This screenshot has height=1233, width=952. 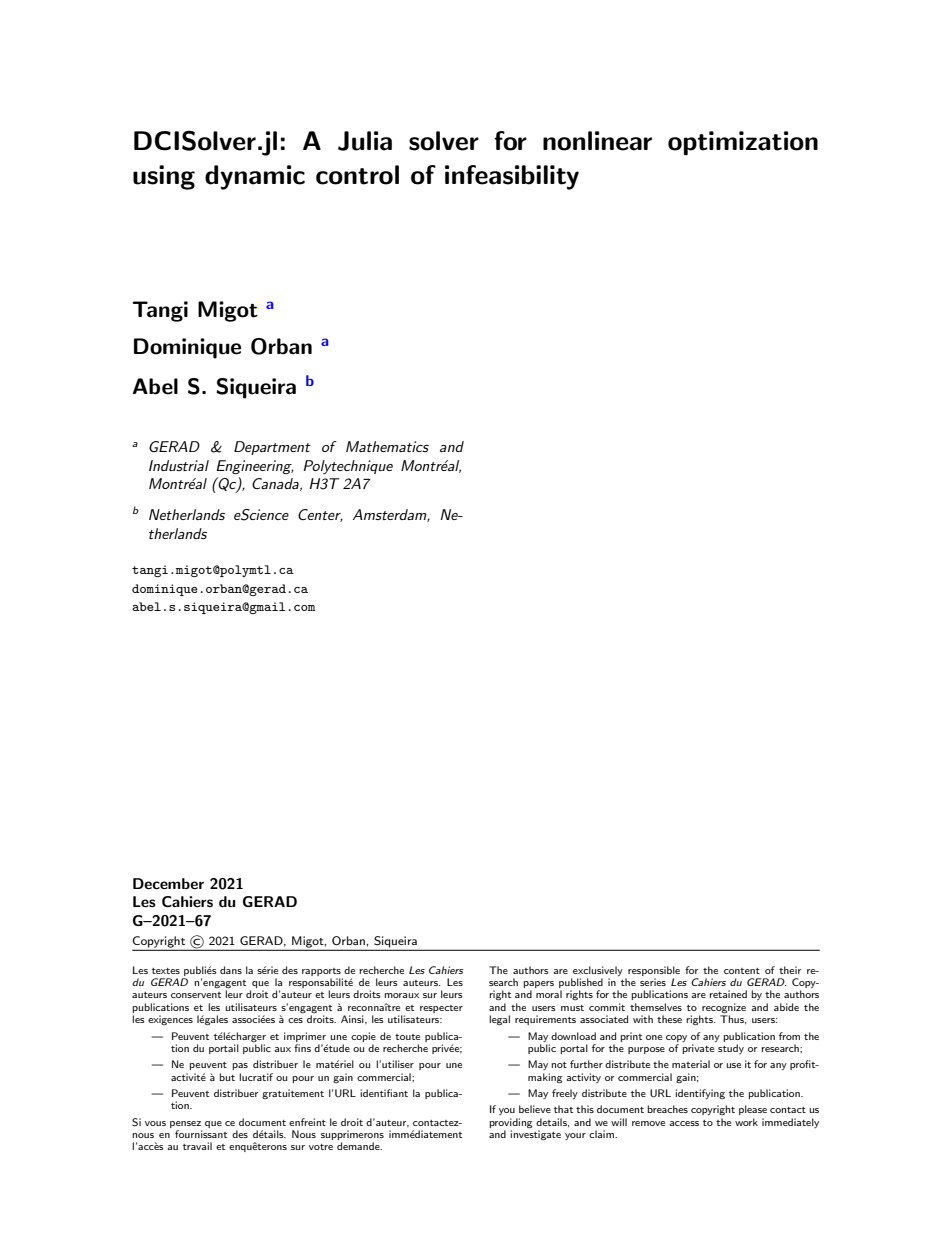 What do you see at coordinates (255, 177) in the screenshot?
I see `dynamic` at bounding box center [255, 177].
